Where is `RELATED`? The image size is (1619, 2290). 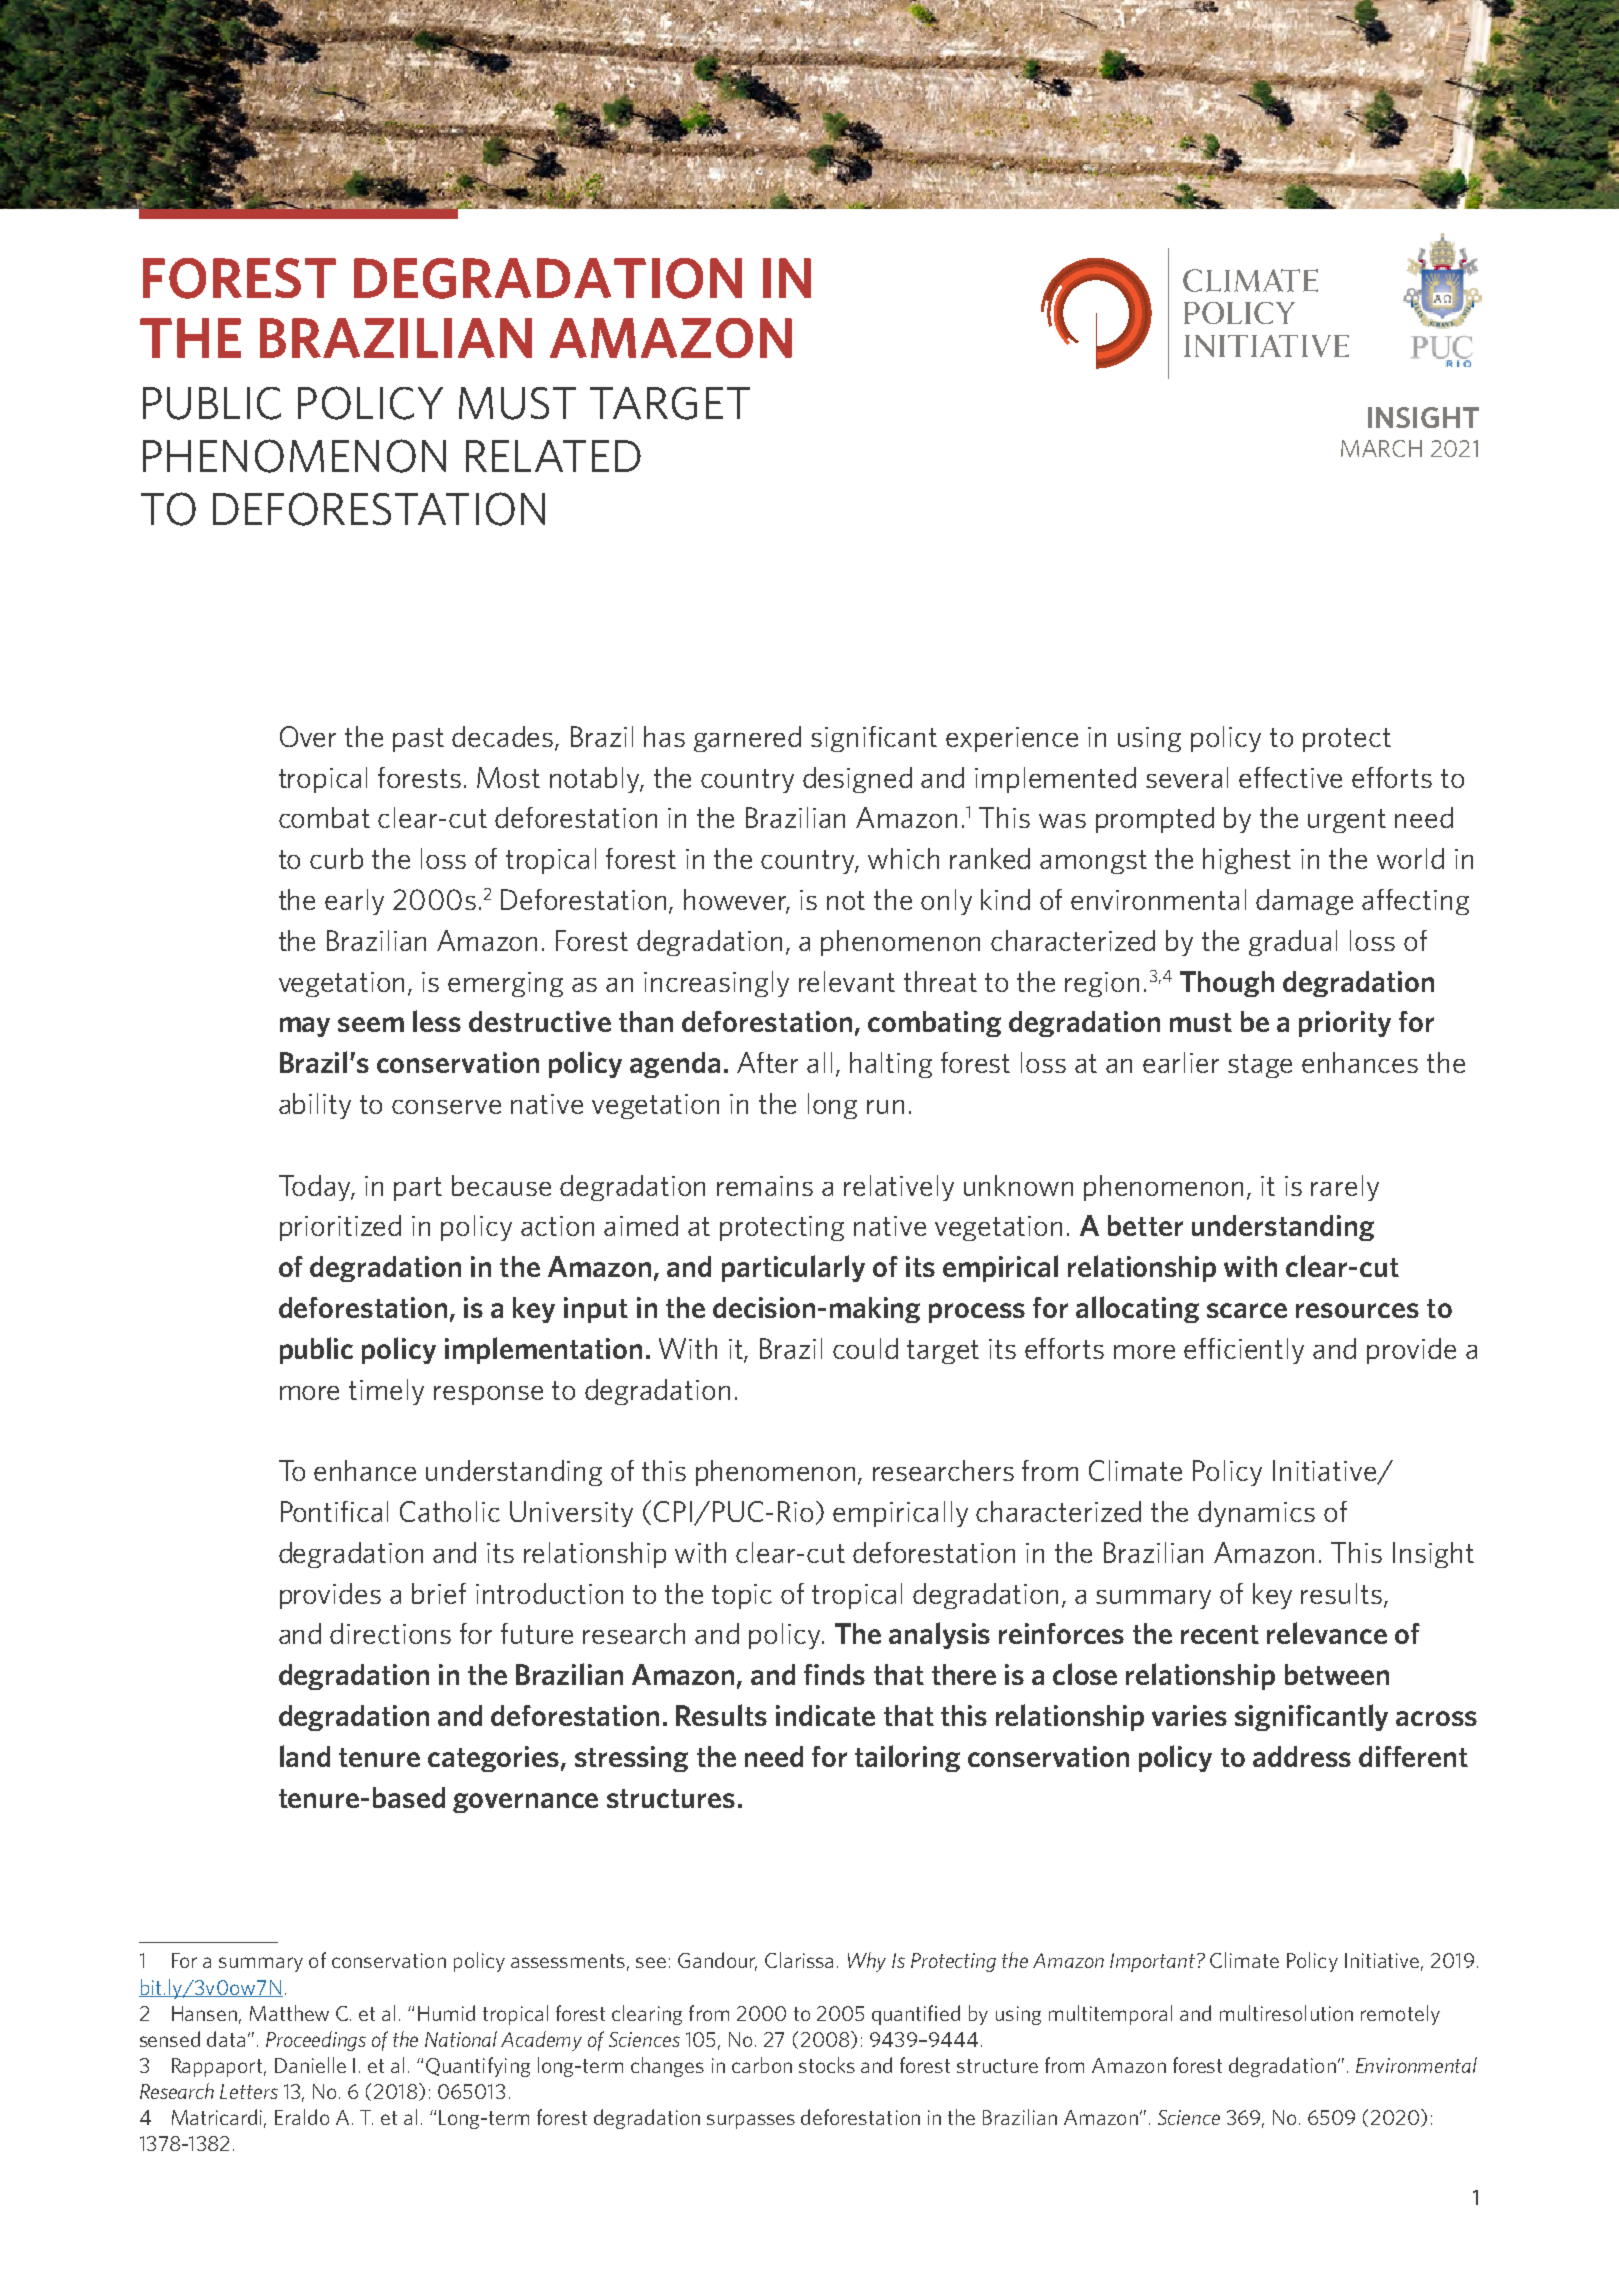 RELATED is located at coordinates (553, 456).
